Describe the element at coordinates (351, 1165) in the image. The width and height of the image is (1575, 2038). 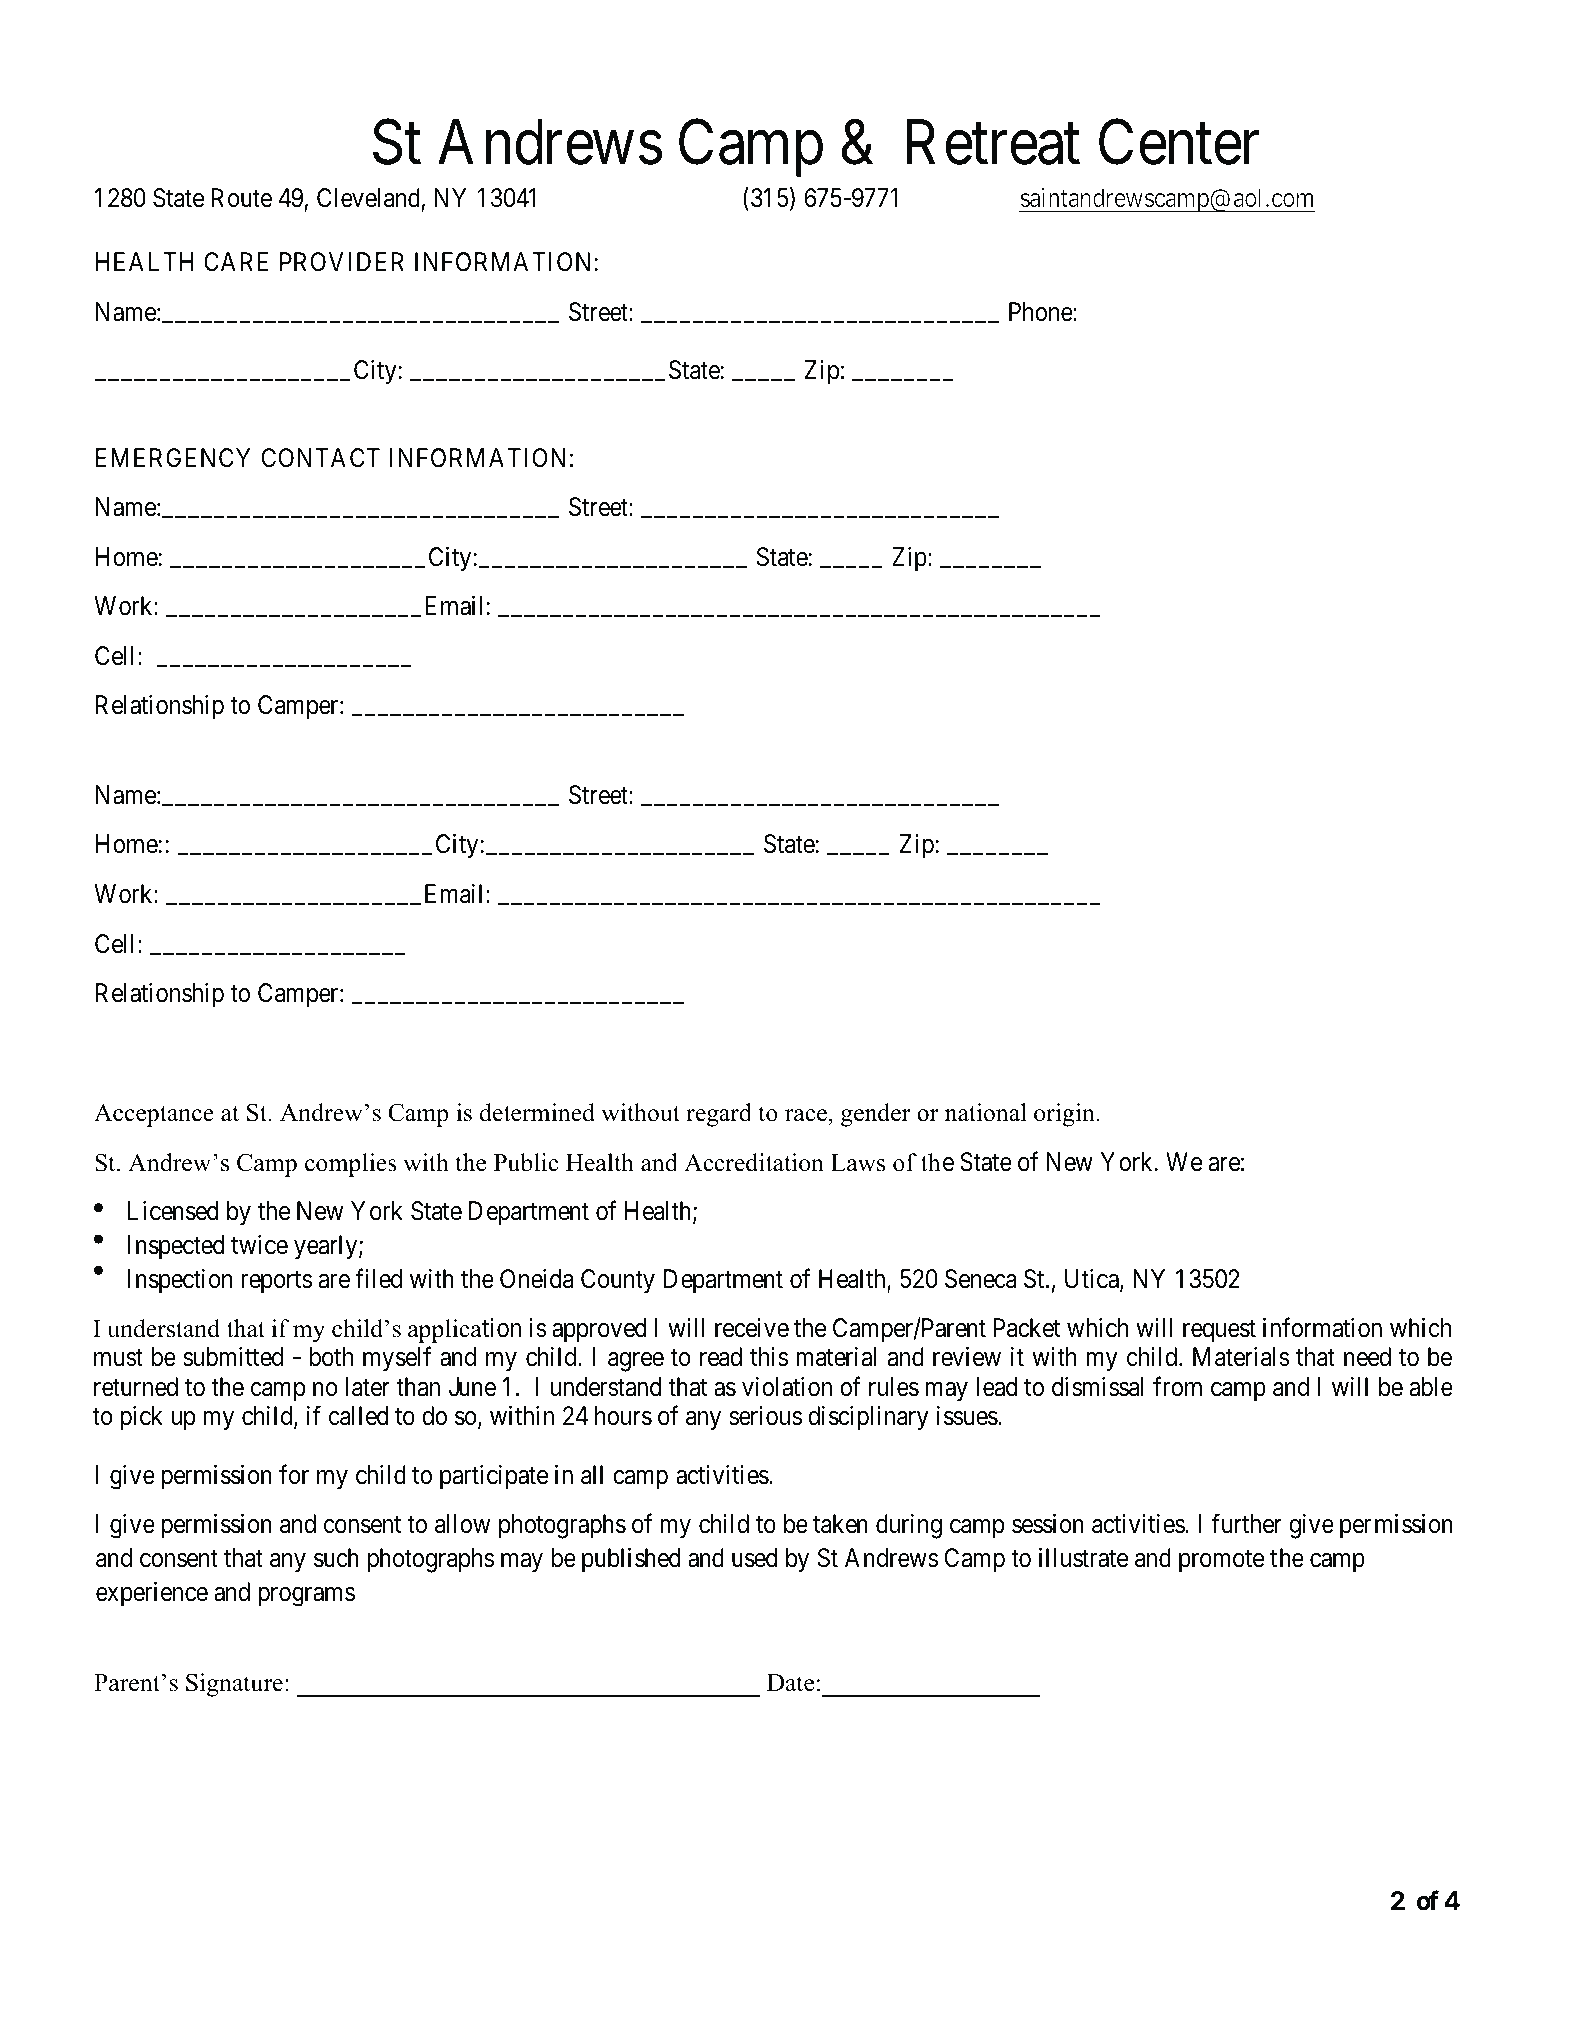
I see `complies` at that location.
